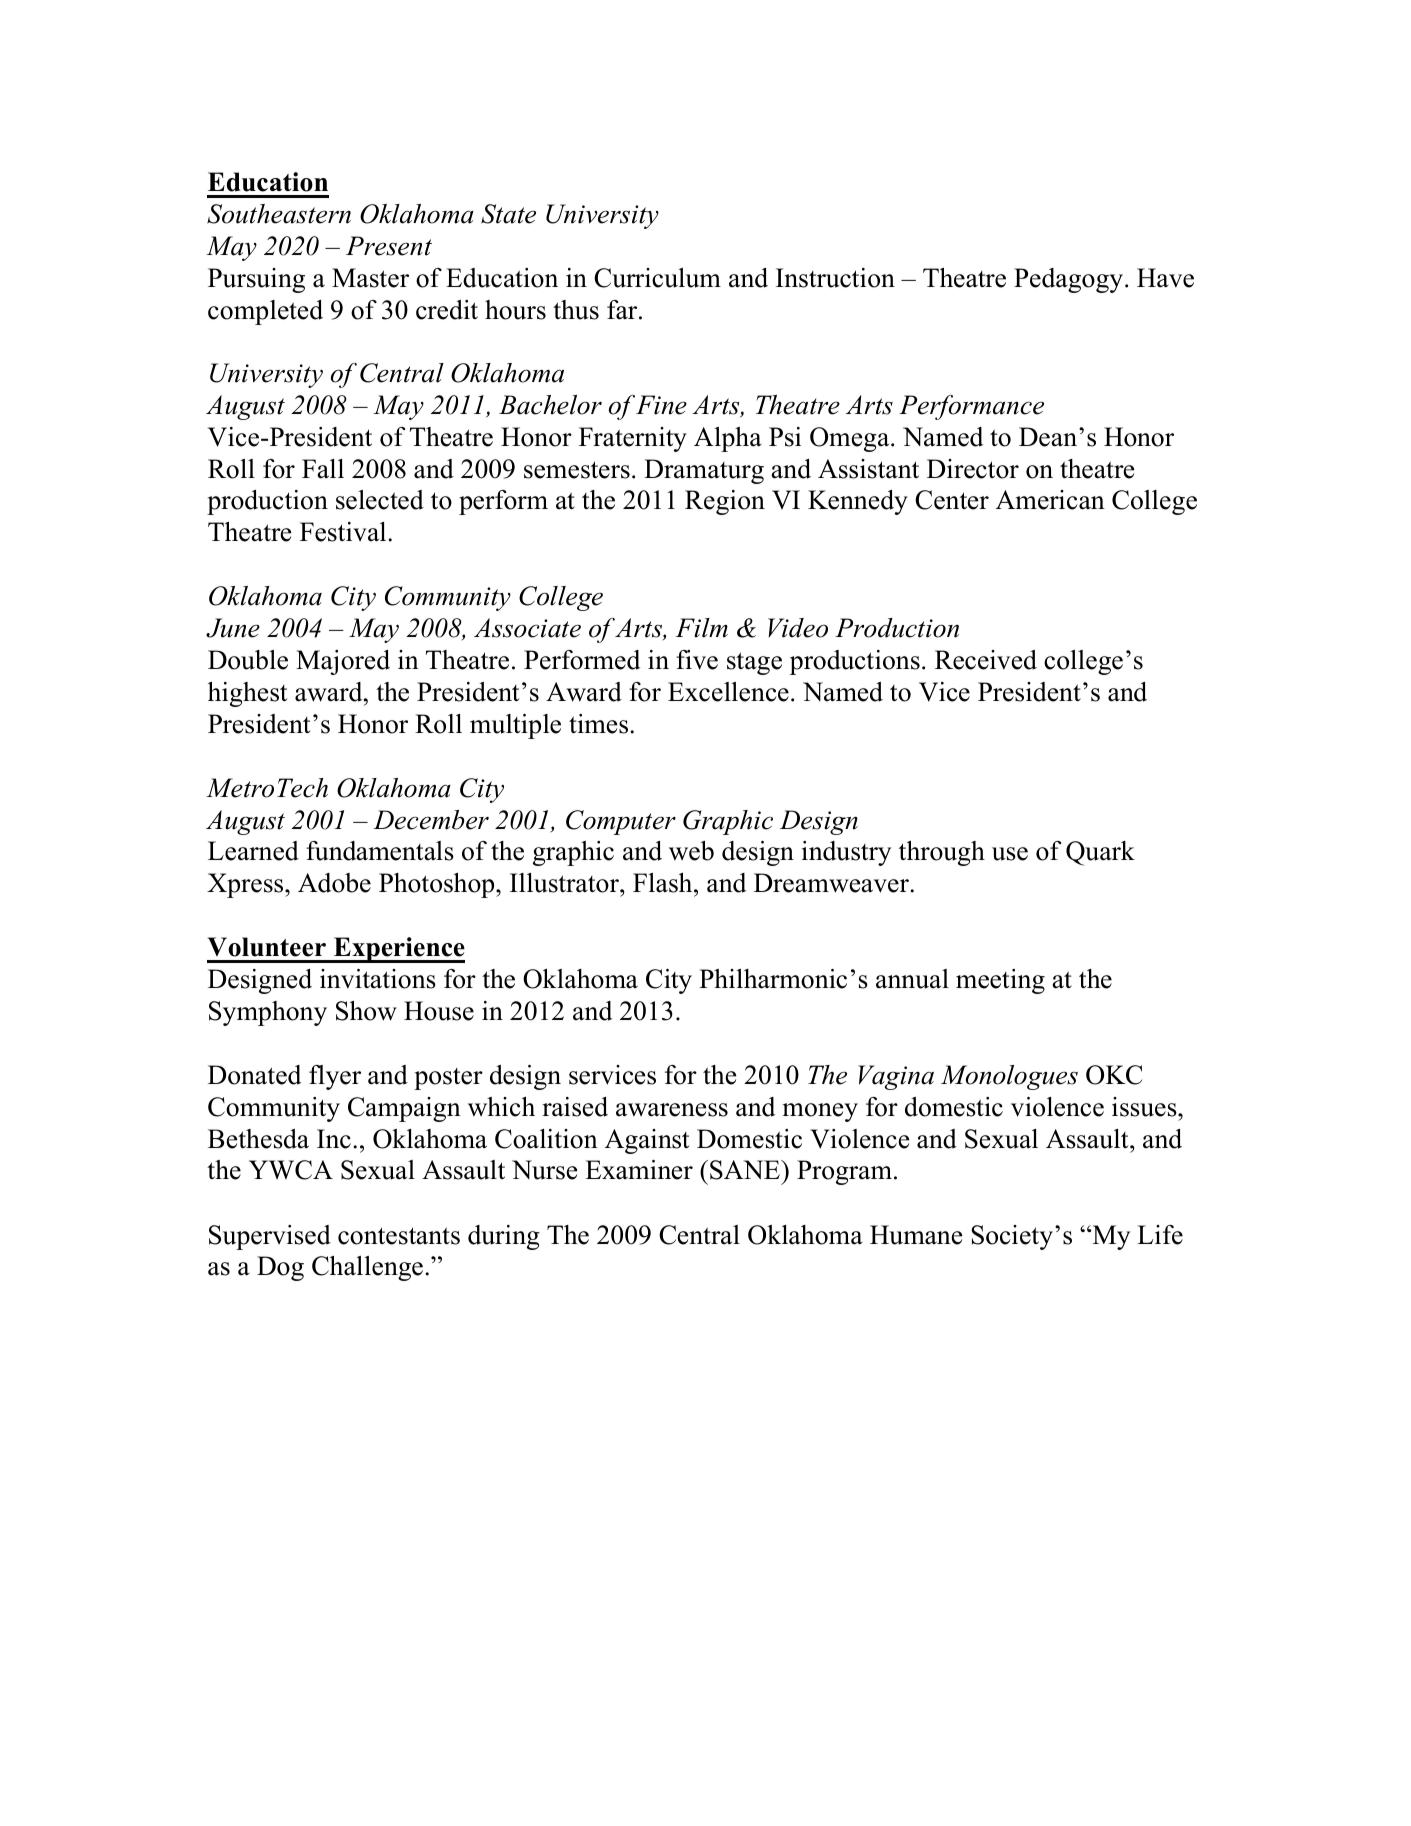  I want to click on Life, so click(1160, 1235).
